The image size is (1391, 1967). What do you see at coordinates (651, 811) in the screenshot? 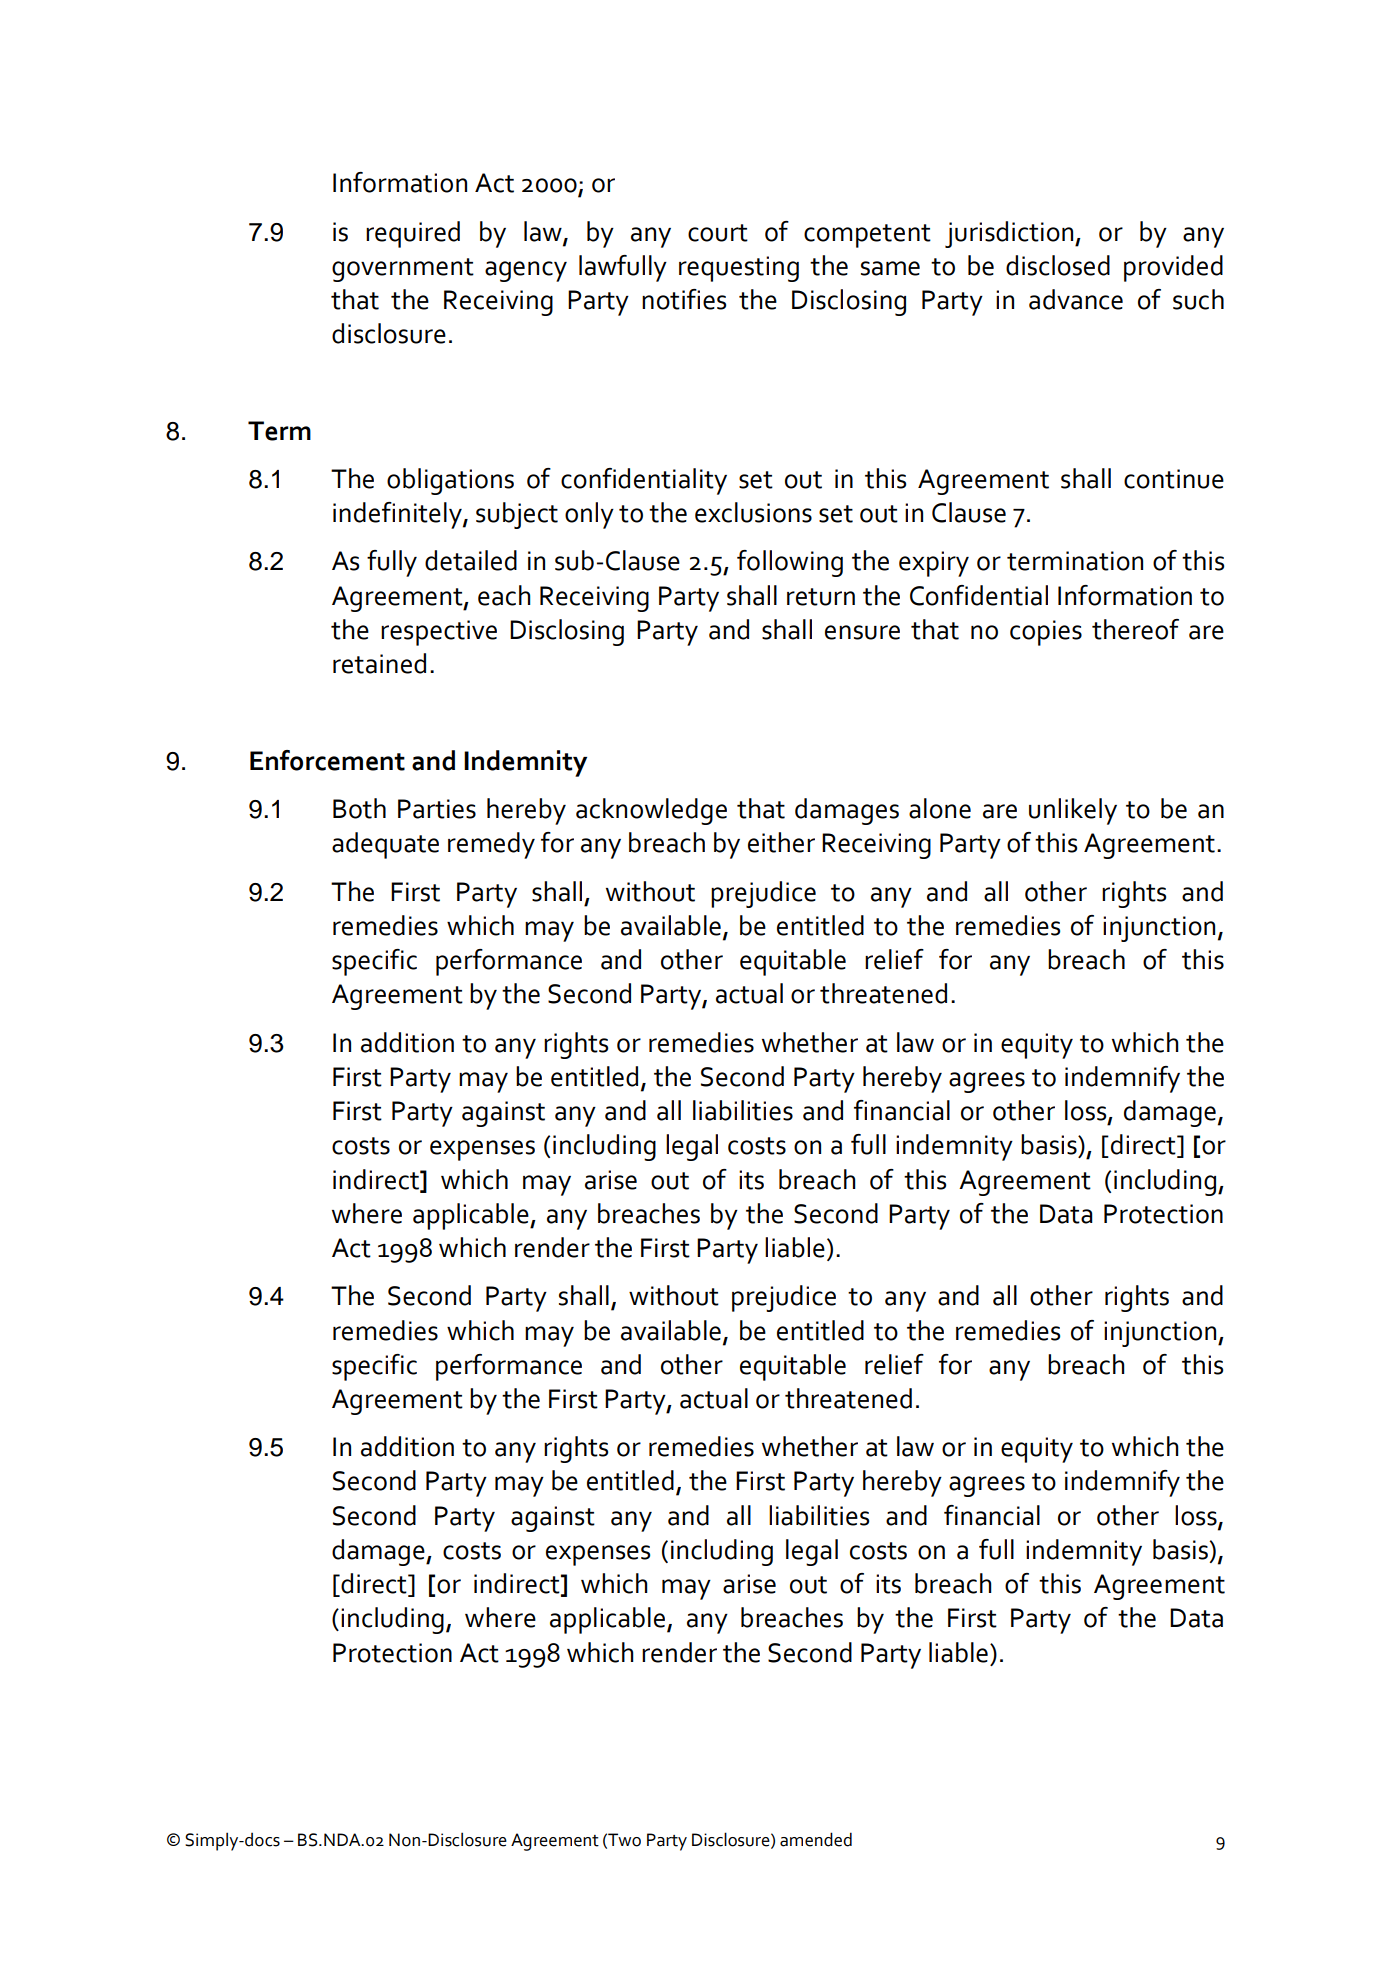
I see `acknowledge` at bounding box center [651, 811].
